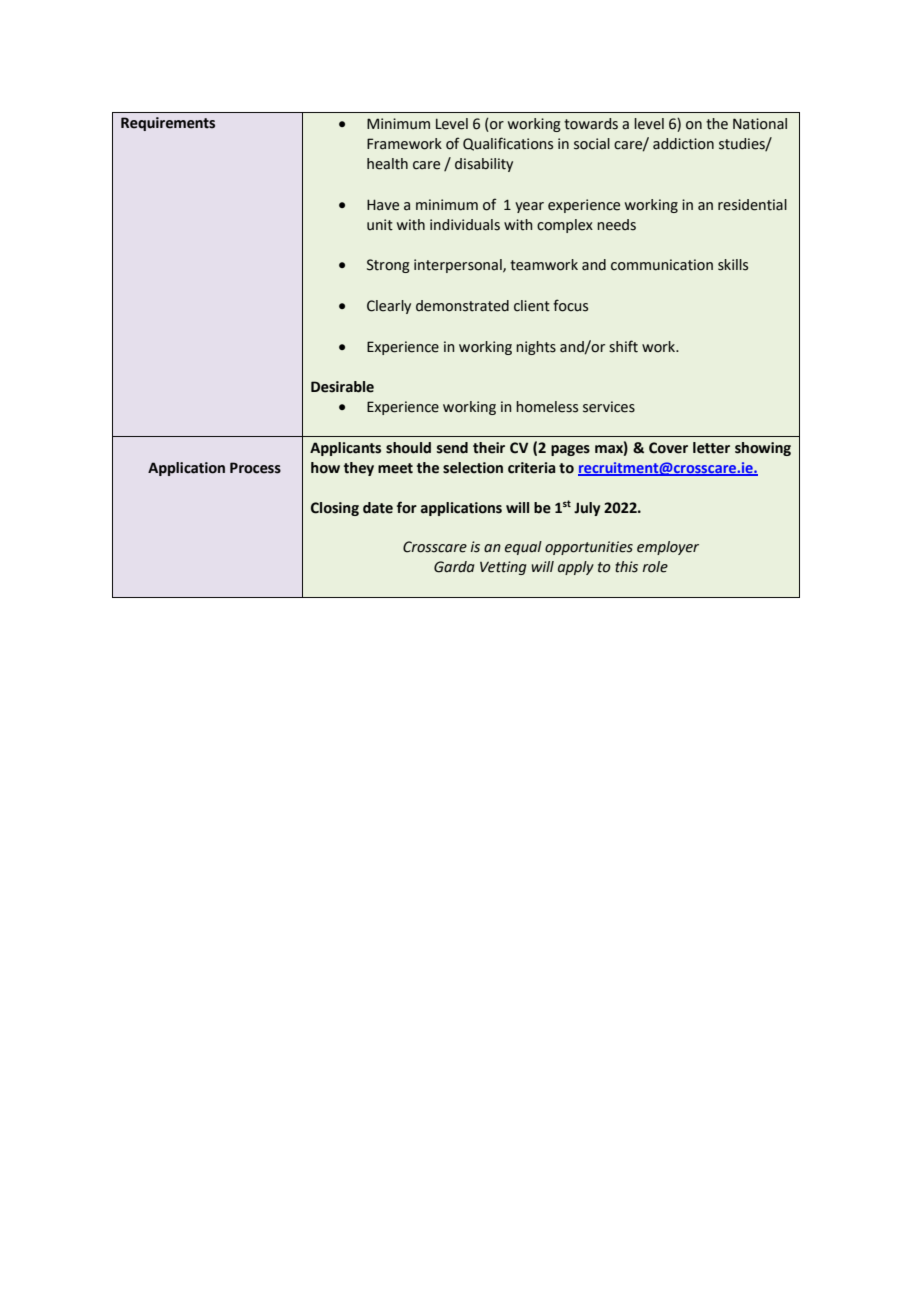 The width and height of the document is (924, 1308). I want to click on shift, so click(623, 346).
